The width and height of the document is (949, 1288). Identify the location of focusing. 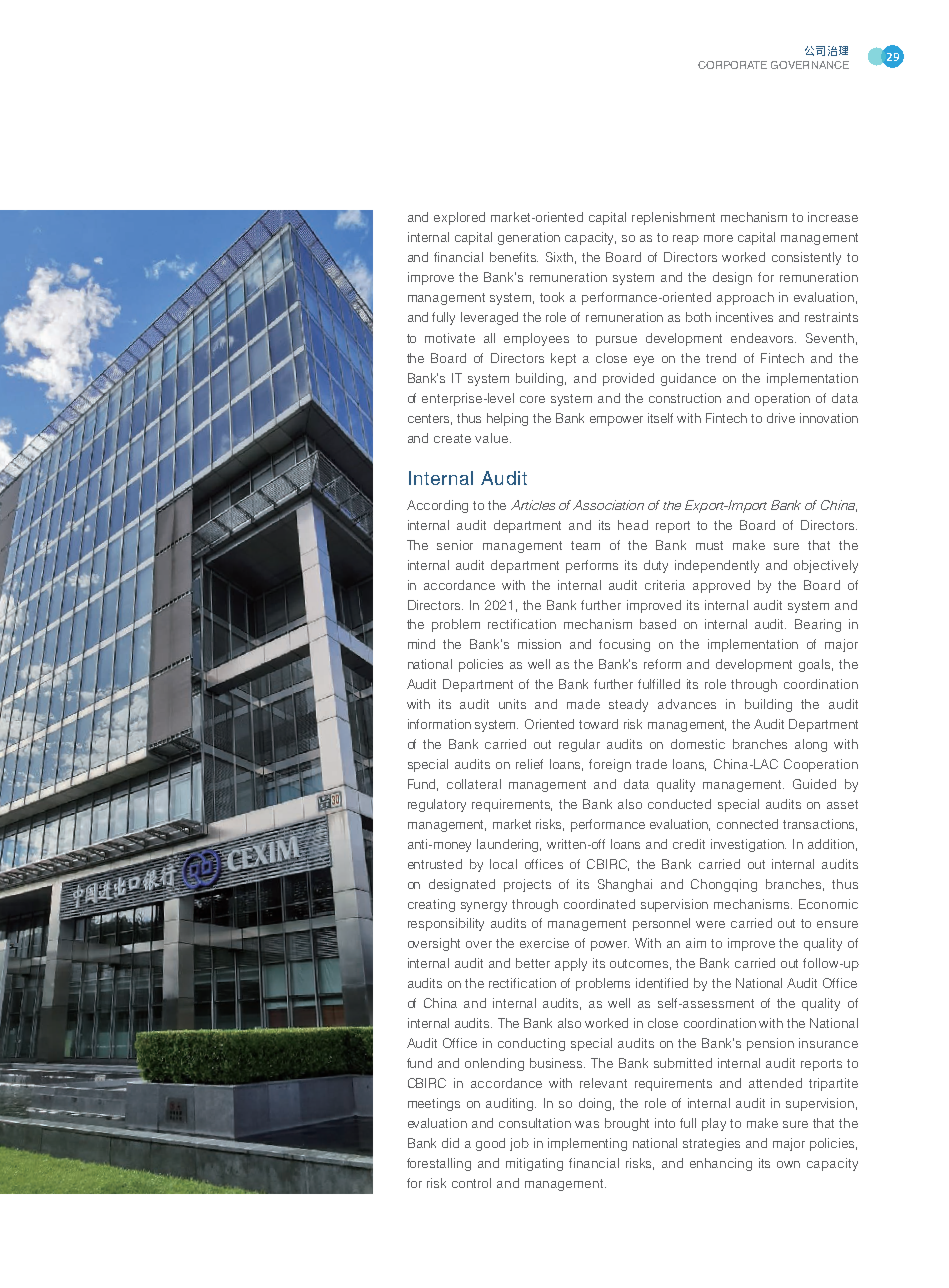
(624, 645).
